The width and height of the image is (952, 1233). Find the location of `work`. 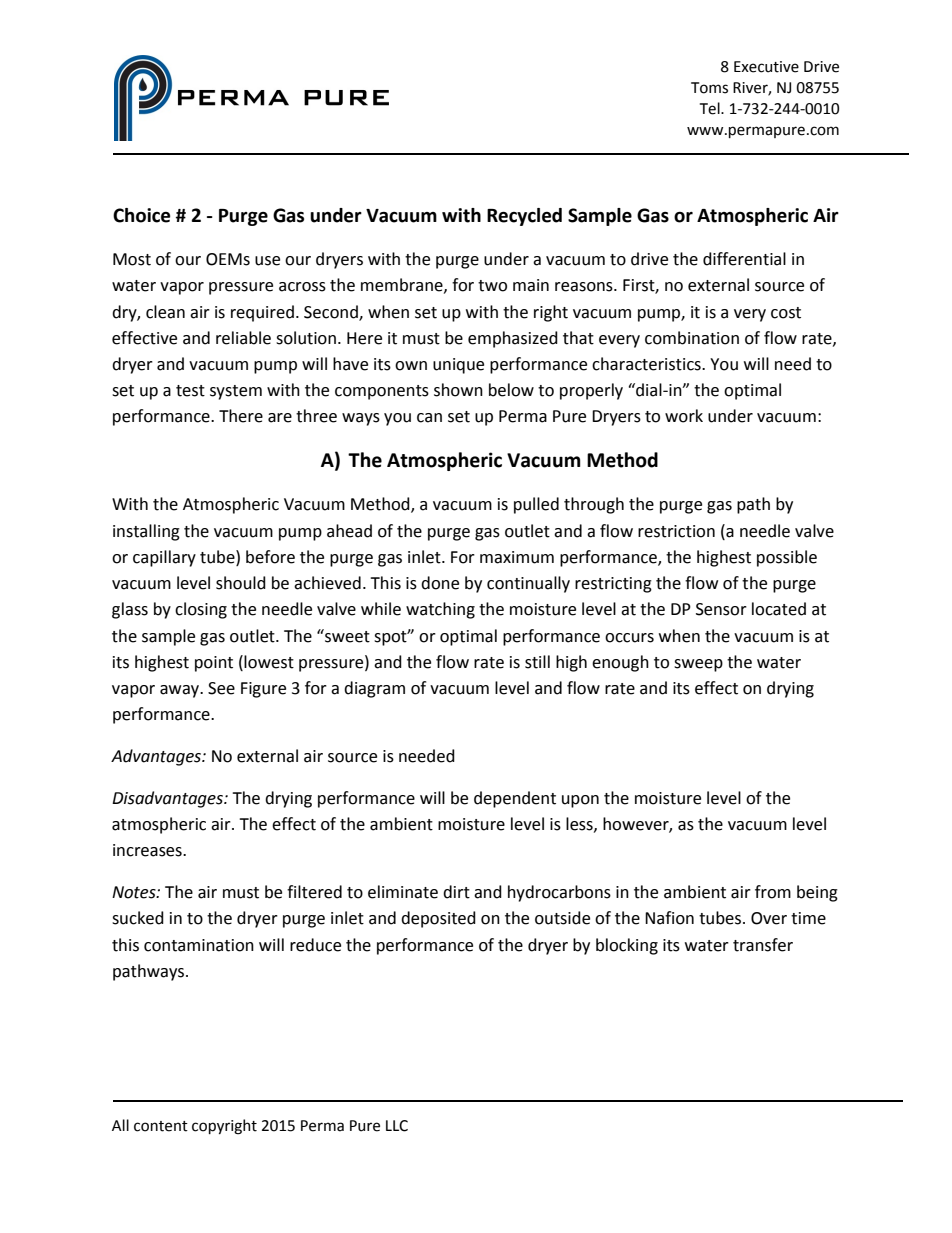

work is located at coordinates (684, 416).
